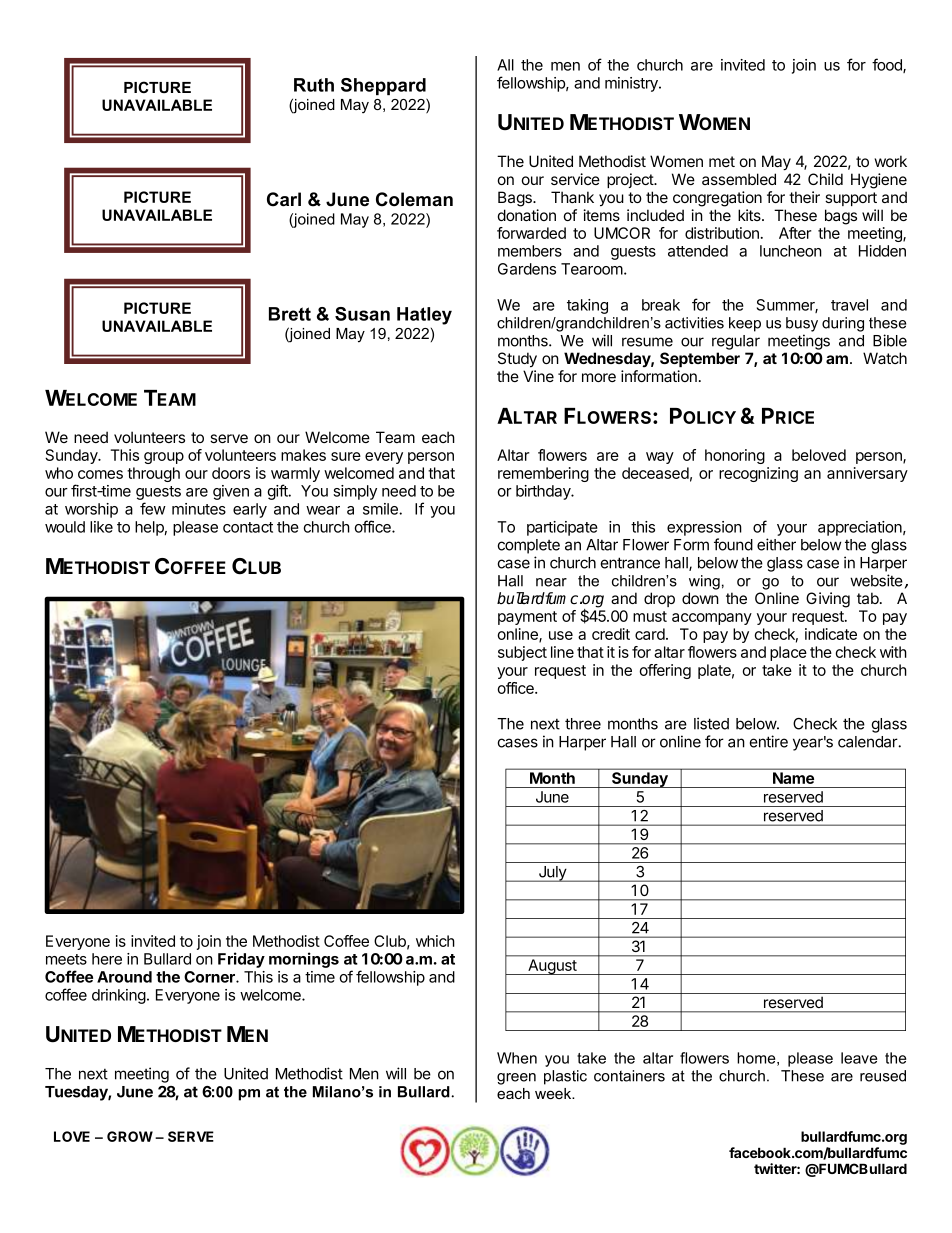 This page has width=952, height=1233. Describe the element at coordinates (552, 874) in the page. I see `July` at that location.
